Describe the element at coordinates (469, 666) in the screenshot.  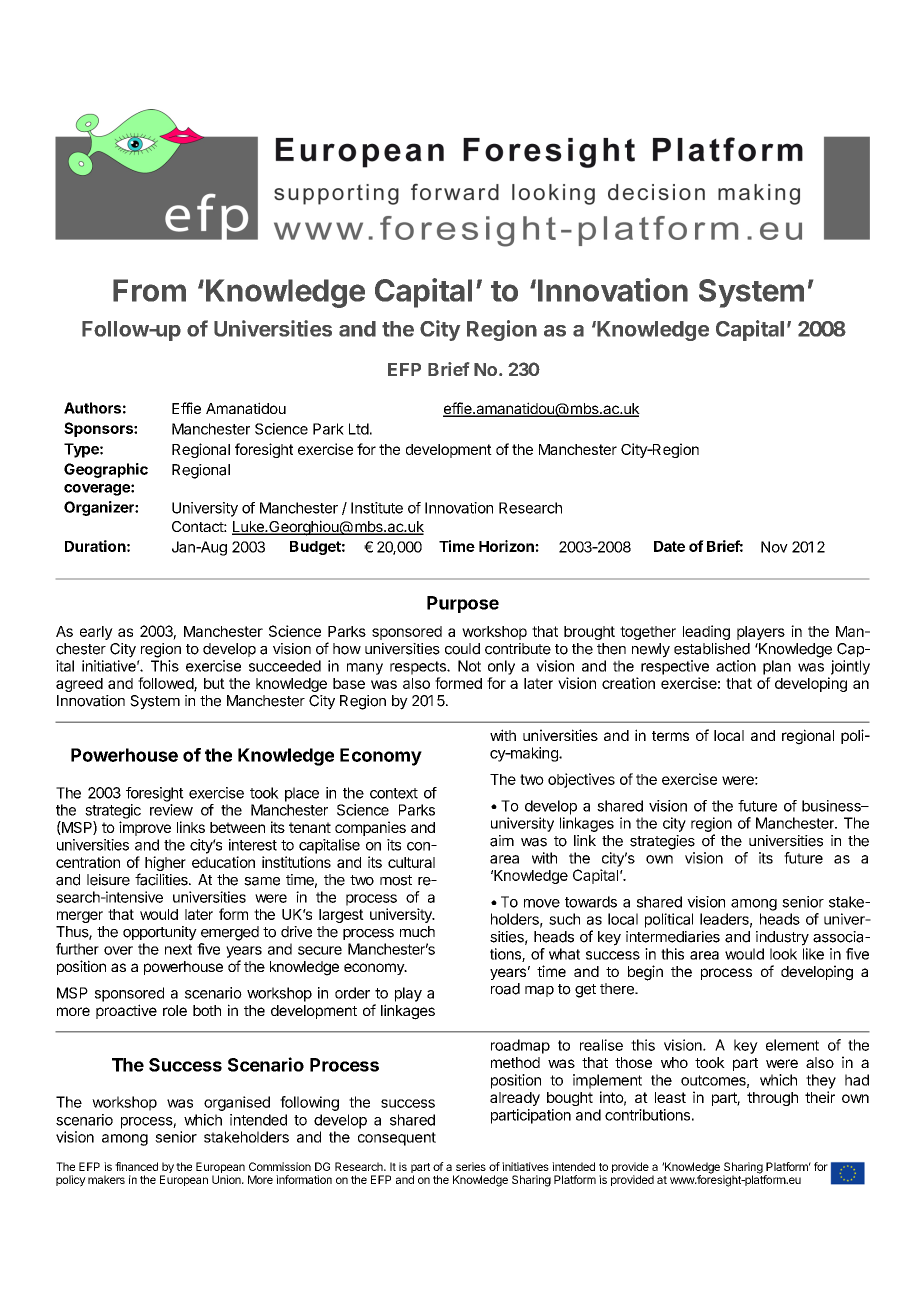
I see `Not` at that location.
